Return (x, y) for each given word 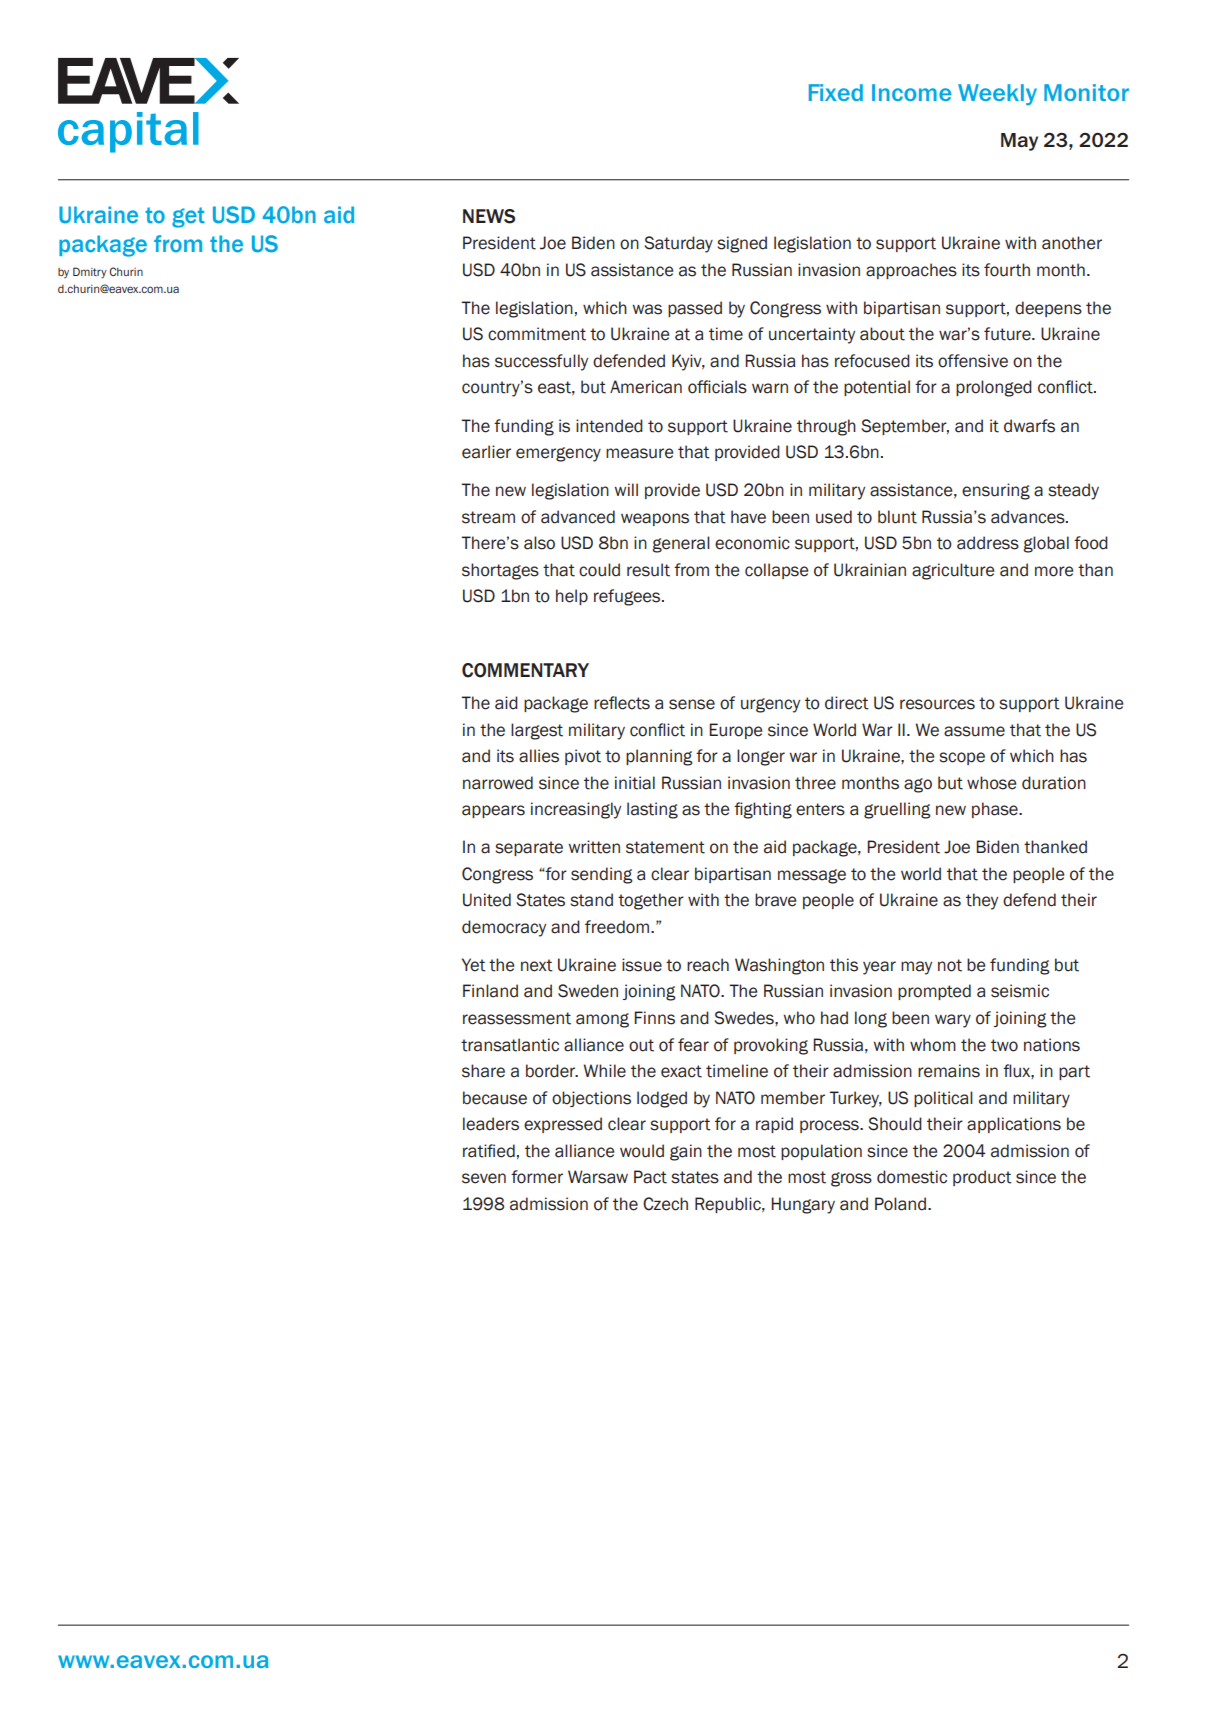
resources (937, 704)
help (572, 597)
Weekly (997, 94)
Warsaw (598, 1177)
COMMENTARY (525, 670)
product (982, 1178)
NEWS (489, 216)
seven (484, 1178)
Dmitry (90, 273)
